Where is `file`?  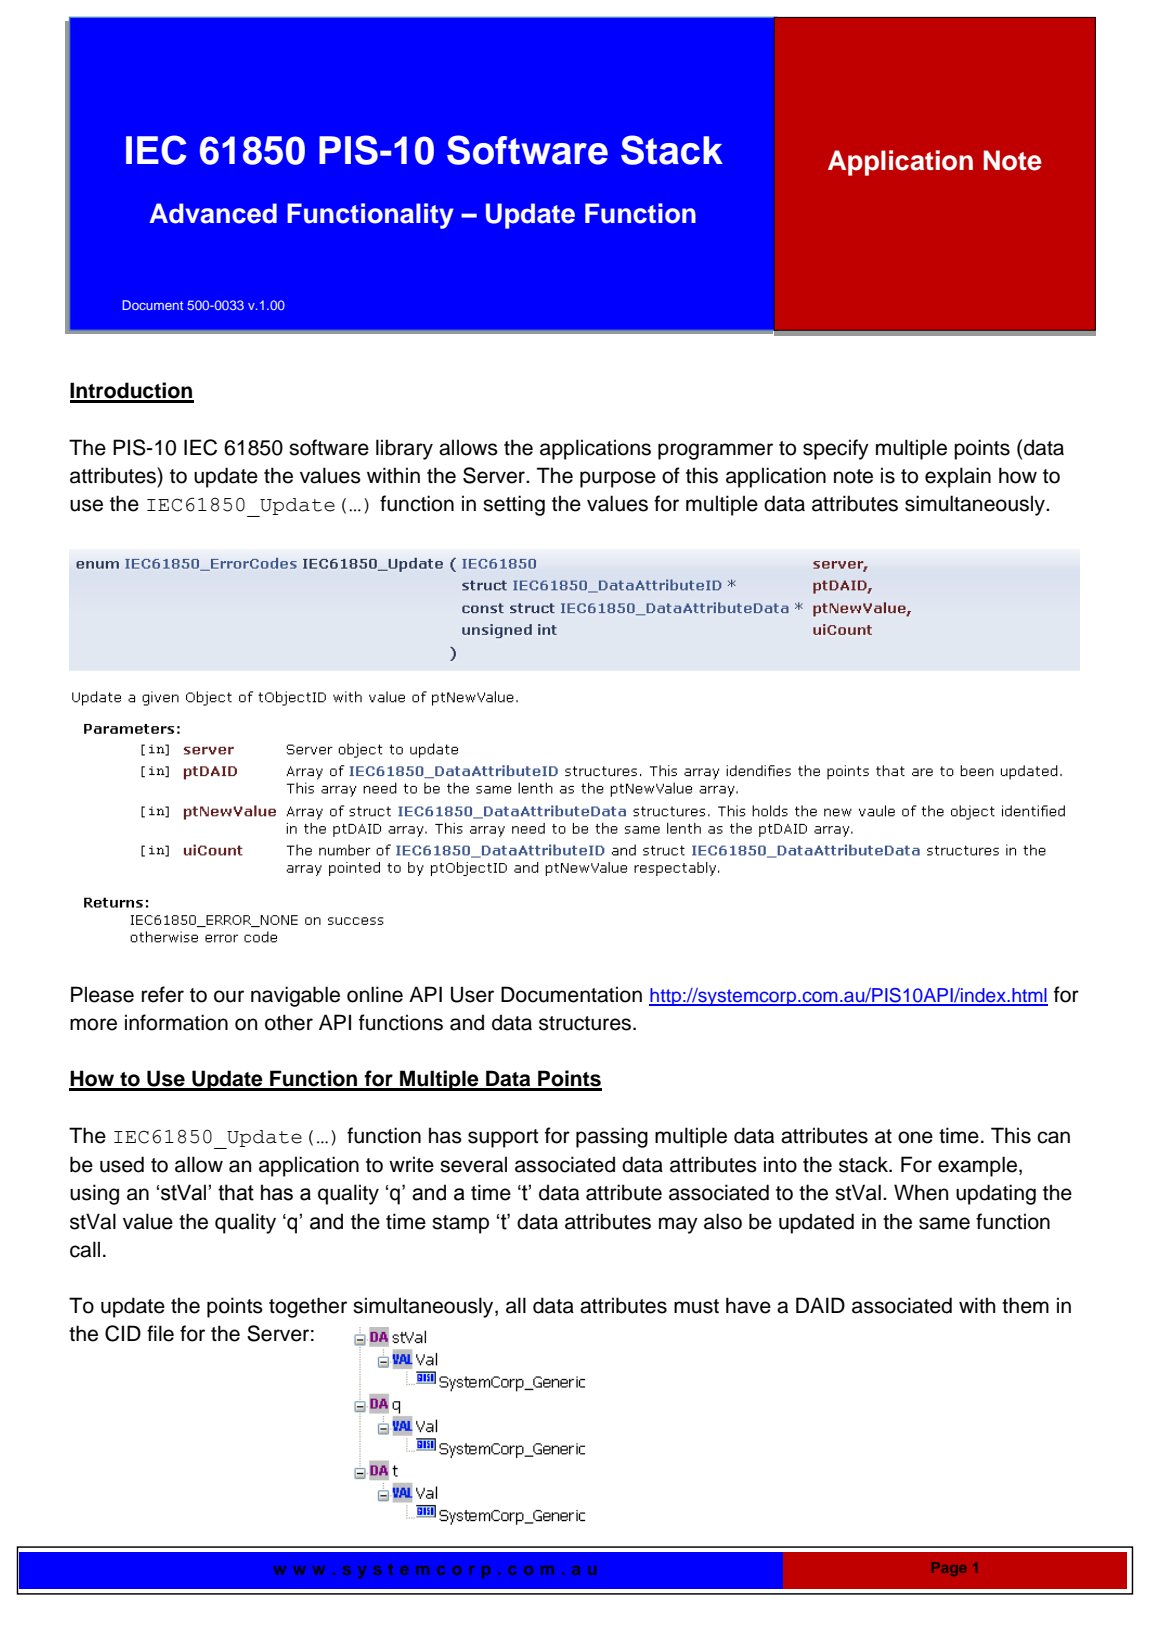
file is located at coordinates (160, 1333).
